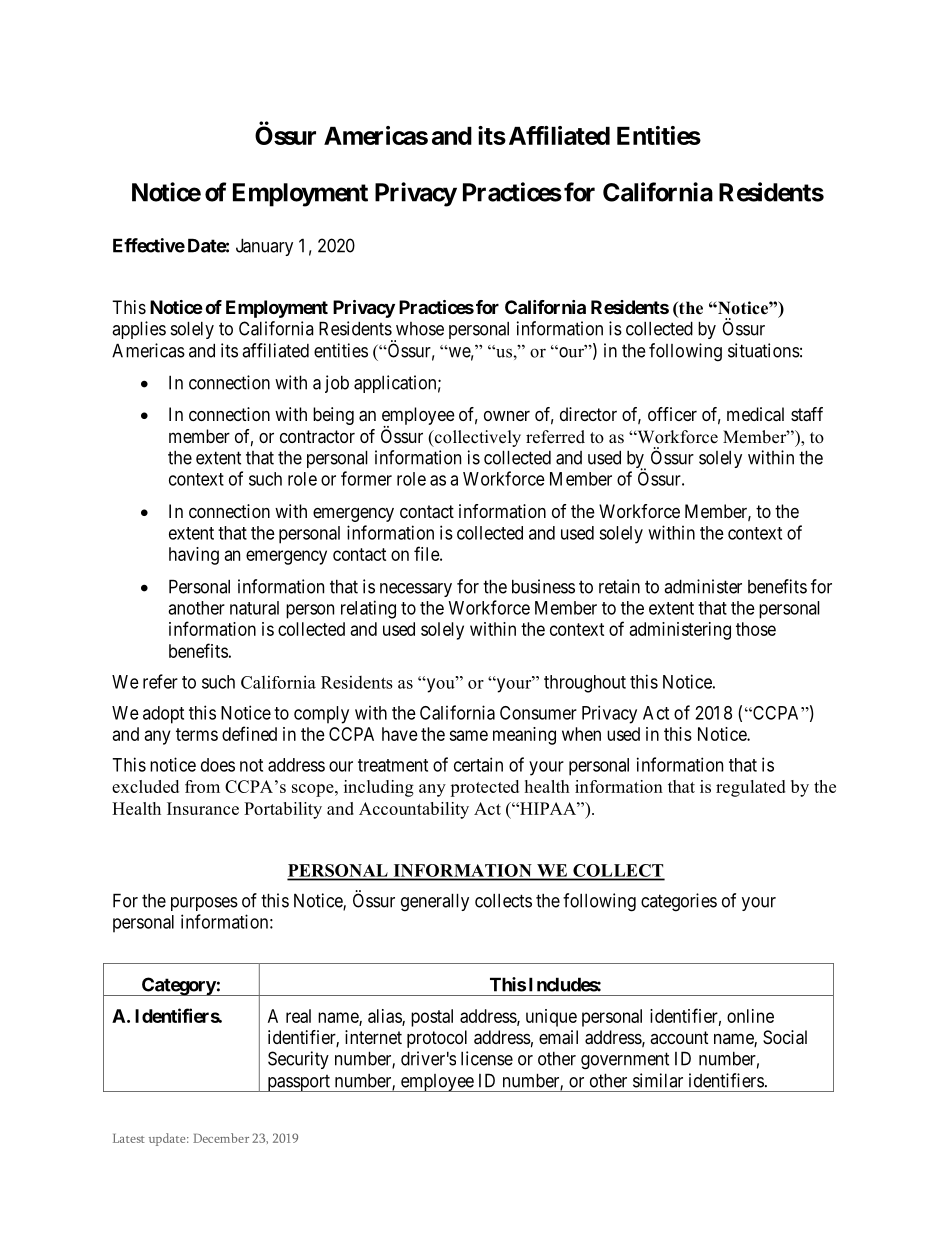  What do you see at coordinates (764, 350) in the page?
I see `situations` at bounding box center [764, 350].
